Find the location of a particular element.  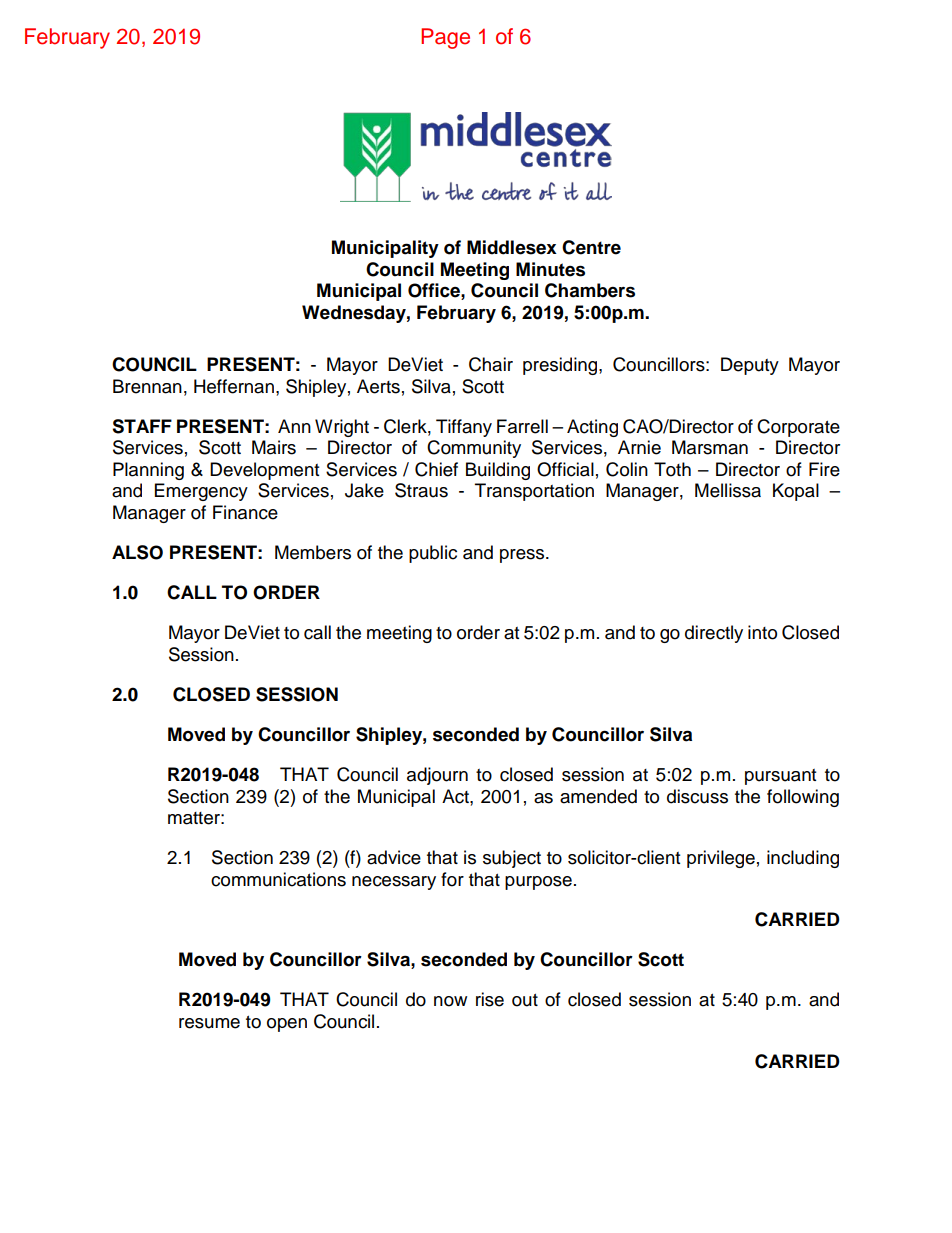

Page is located at coordinates (445, 38).
